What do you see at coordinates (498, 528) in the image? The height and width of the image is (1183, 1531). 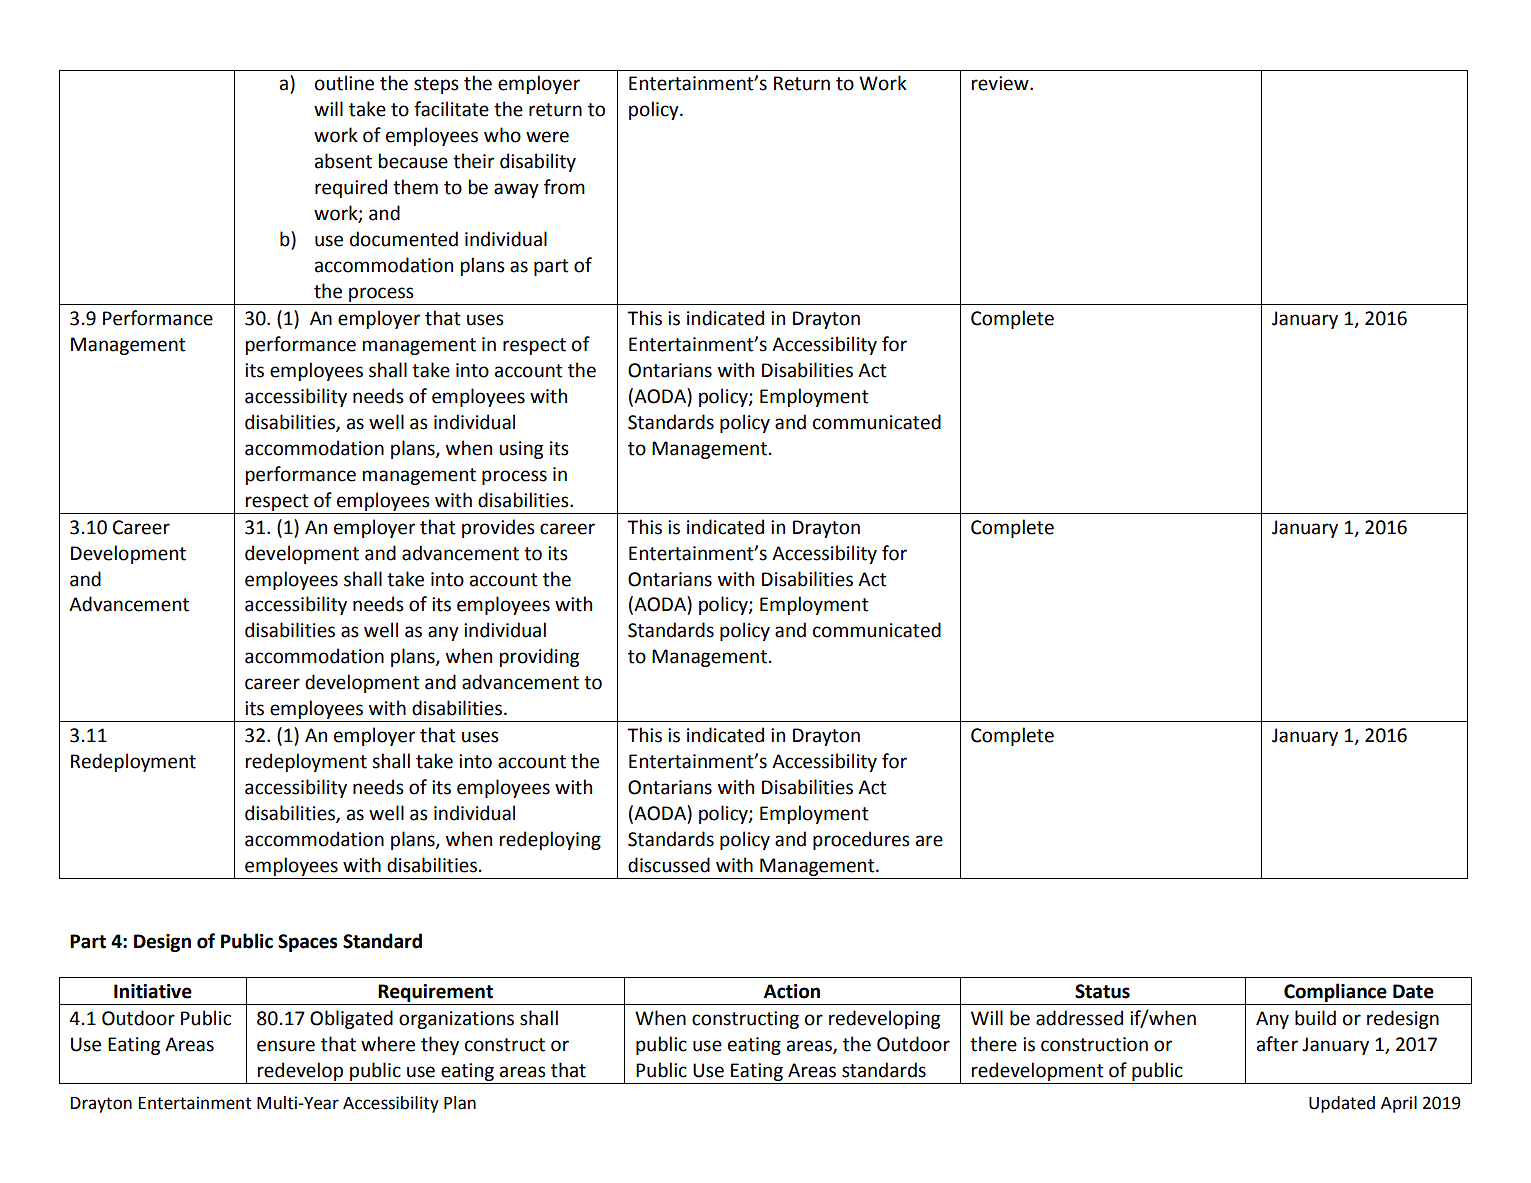 I see `provides` at bounding box center [498, 528].
